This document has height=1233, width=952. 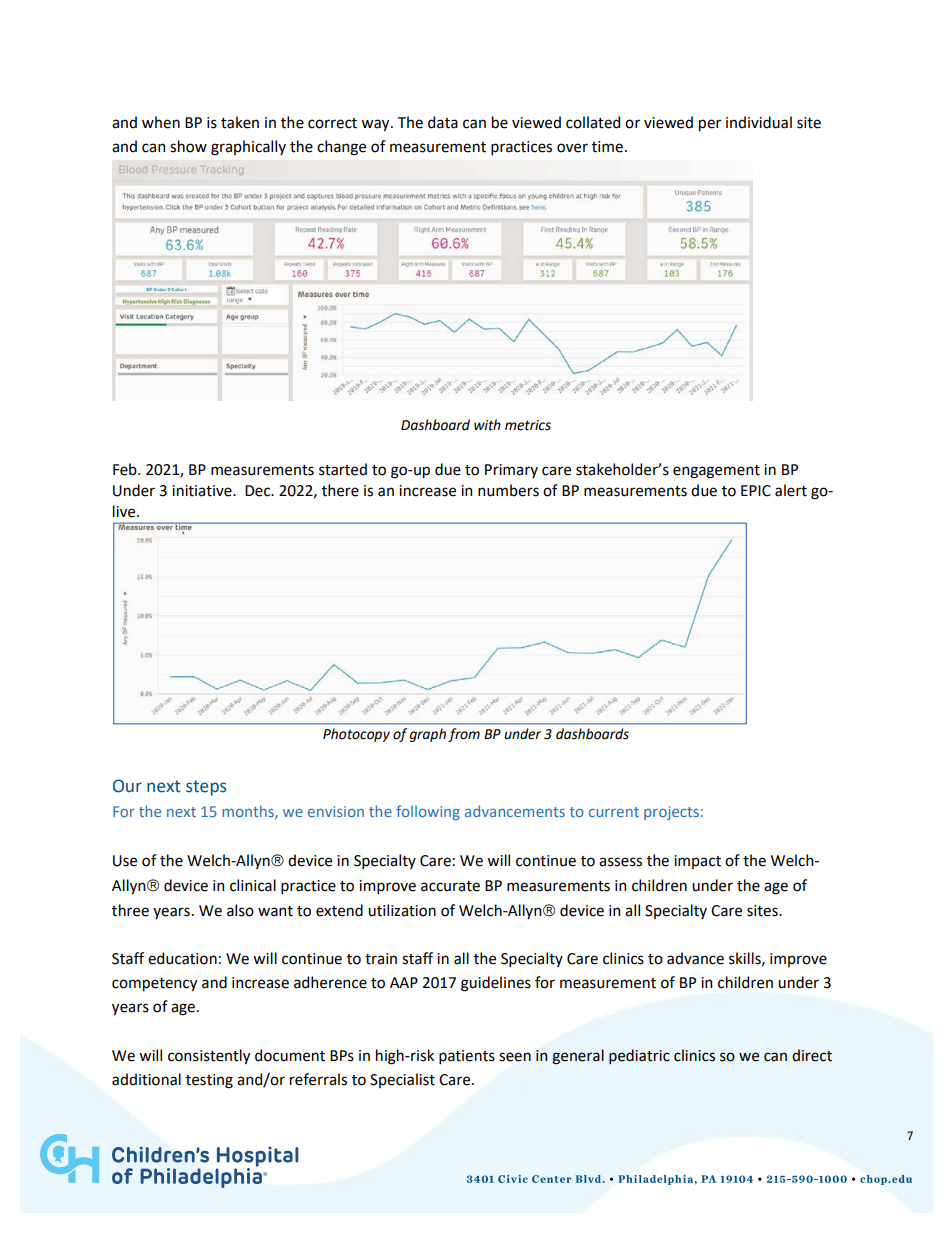 What do you see at coordinates (209, 1056) in the document?
I see `consistently` at bounding box center [209, 1056].
